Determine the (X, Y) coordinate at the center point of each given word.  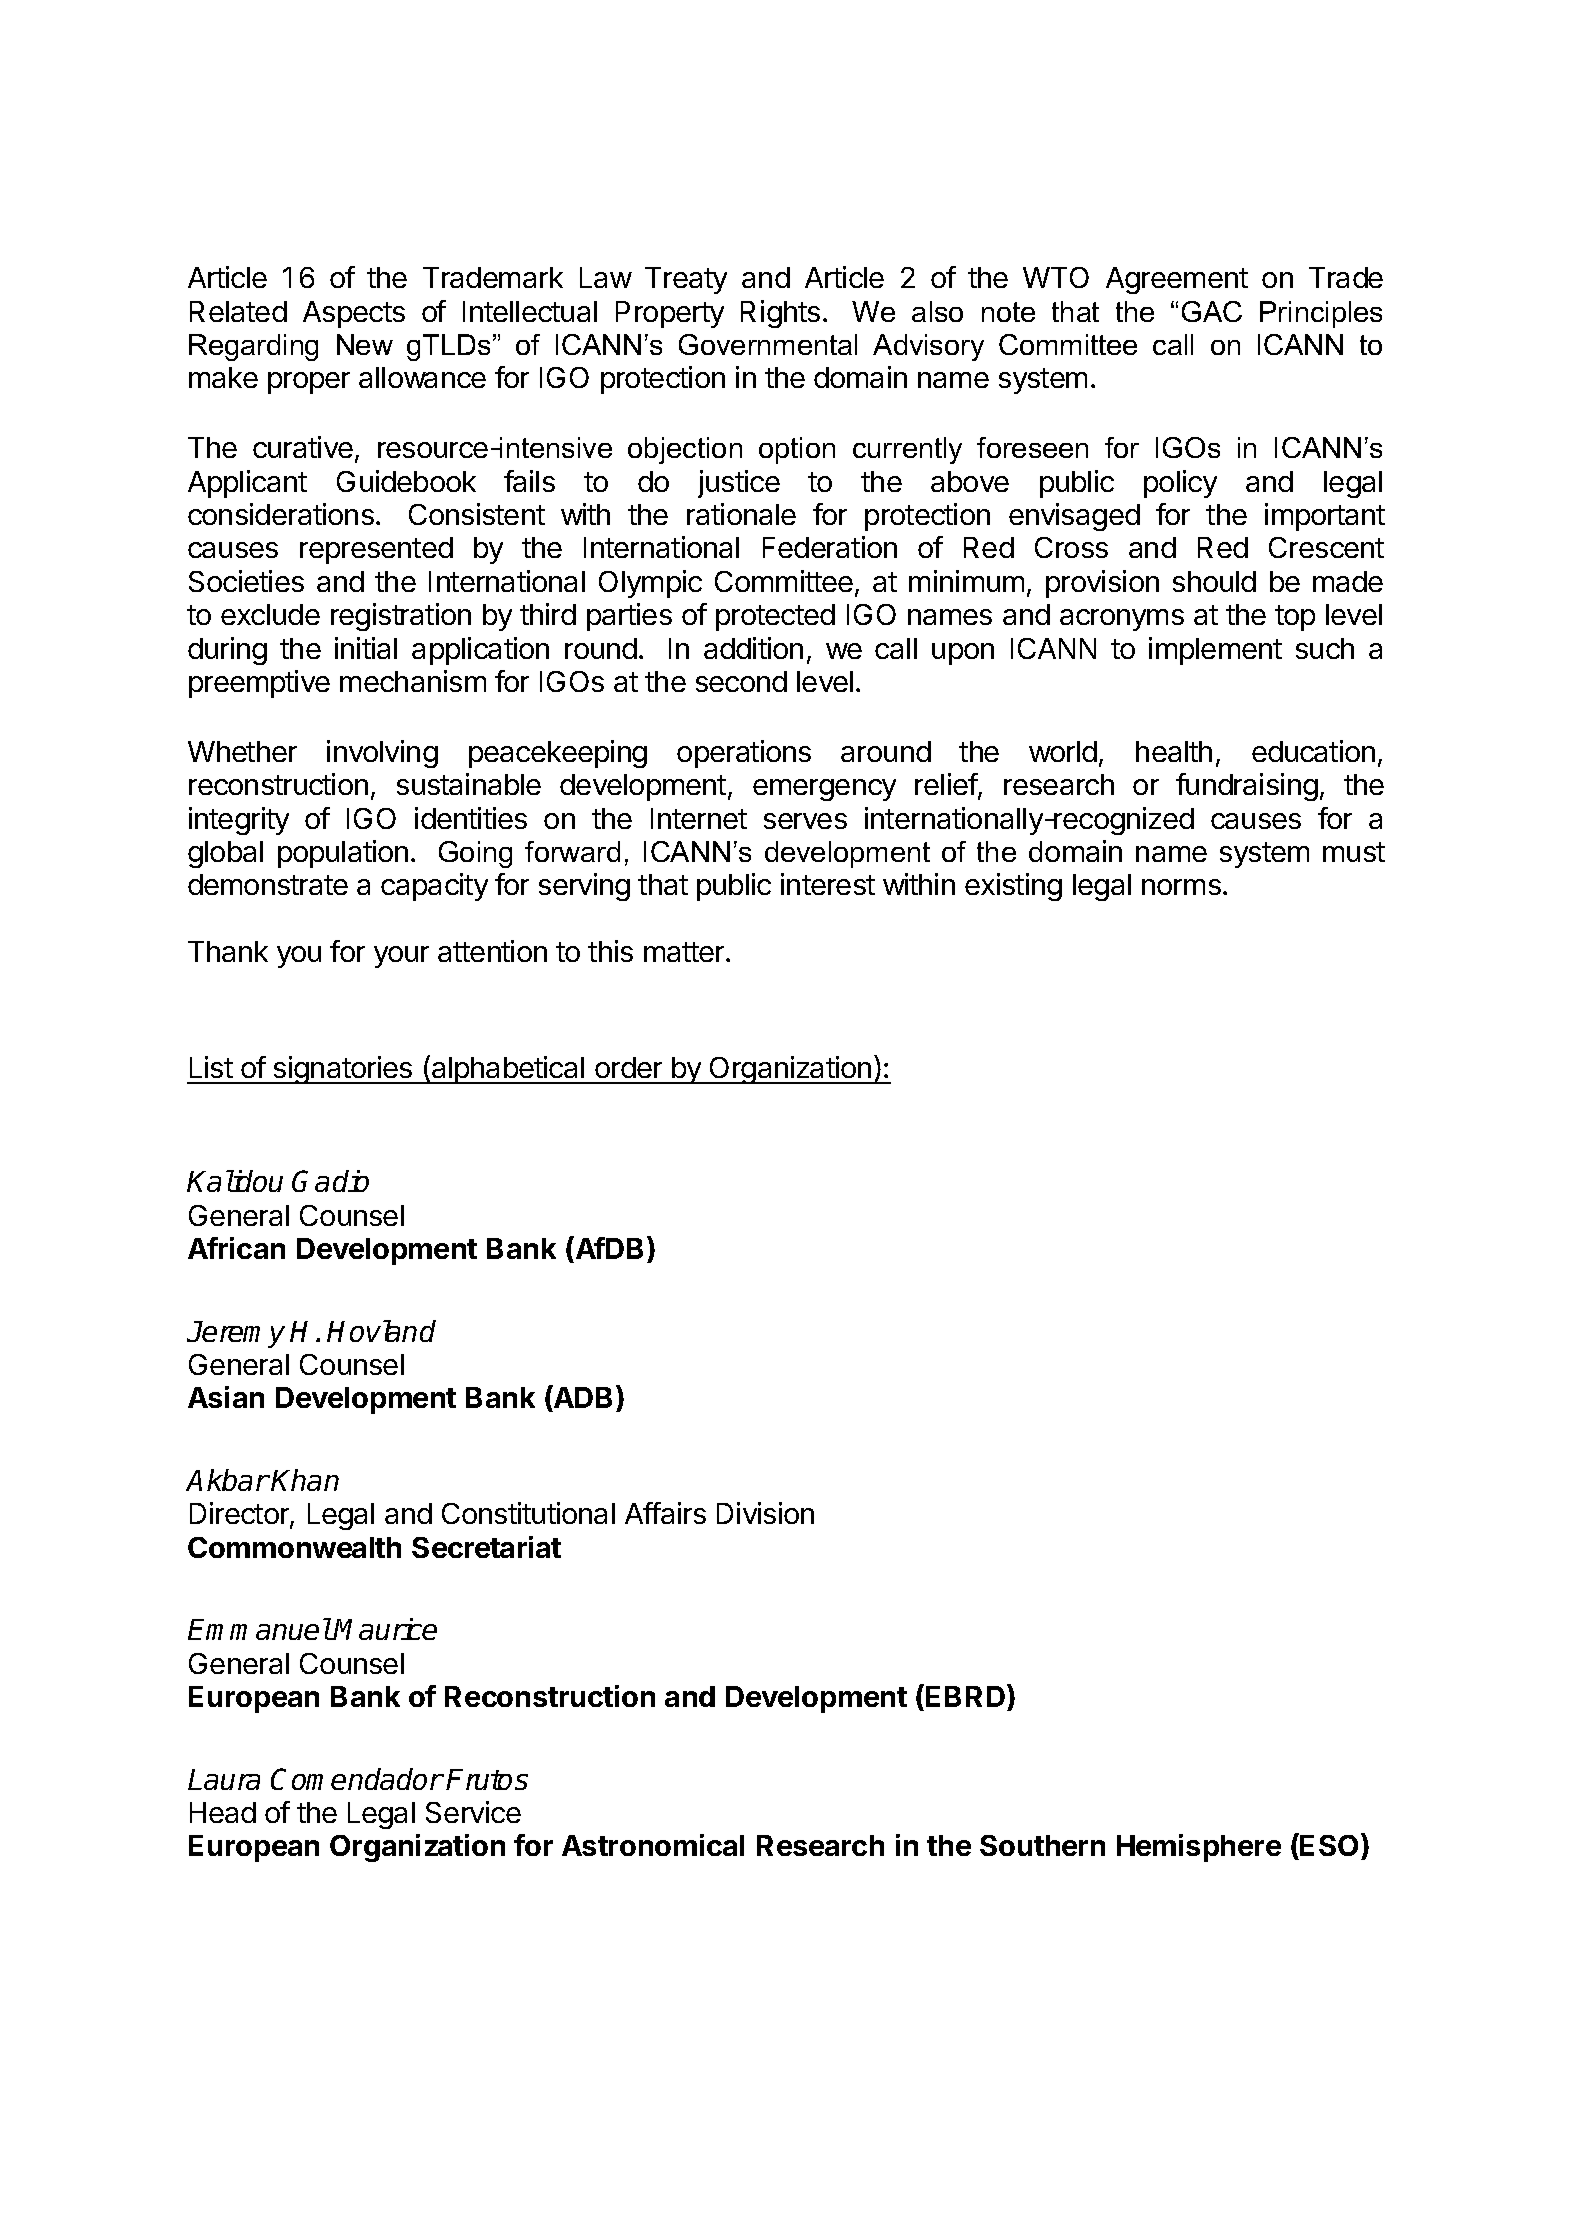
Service (473, 1812)
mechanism (413, 681)
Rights (780, 314)
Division (765, 1513)
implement (1215, 651)
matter (685, 952)
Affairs (665, 1513)
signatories (343, 1070)
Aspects (354, 314)
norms (1181, 887)
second (741, 681)
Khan (305, 1480)
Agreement (1177, 280)
